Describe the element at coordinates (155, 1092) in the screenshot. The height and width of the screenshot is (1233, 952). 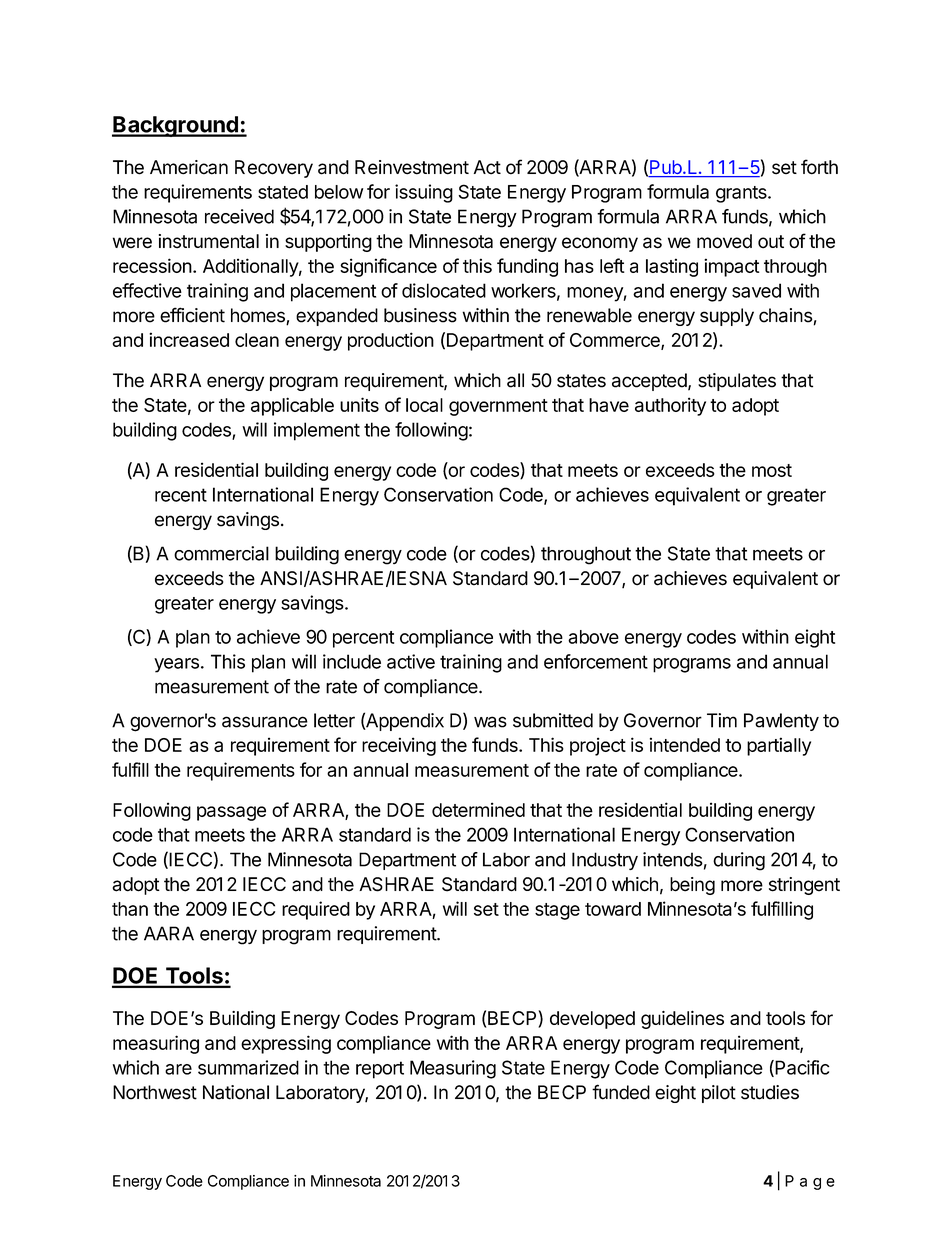
I see `Northwest` at that location.
